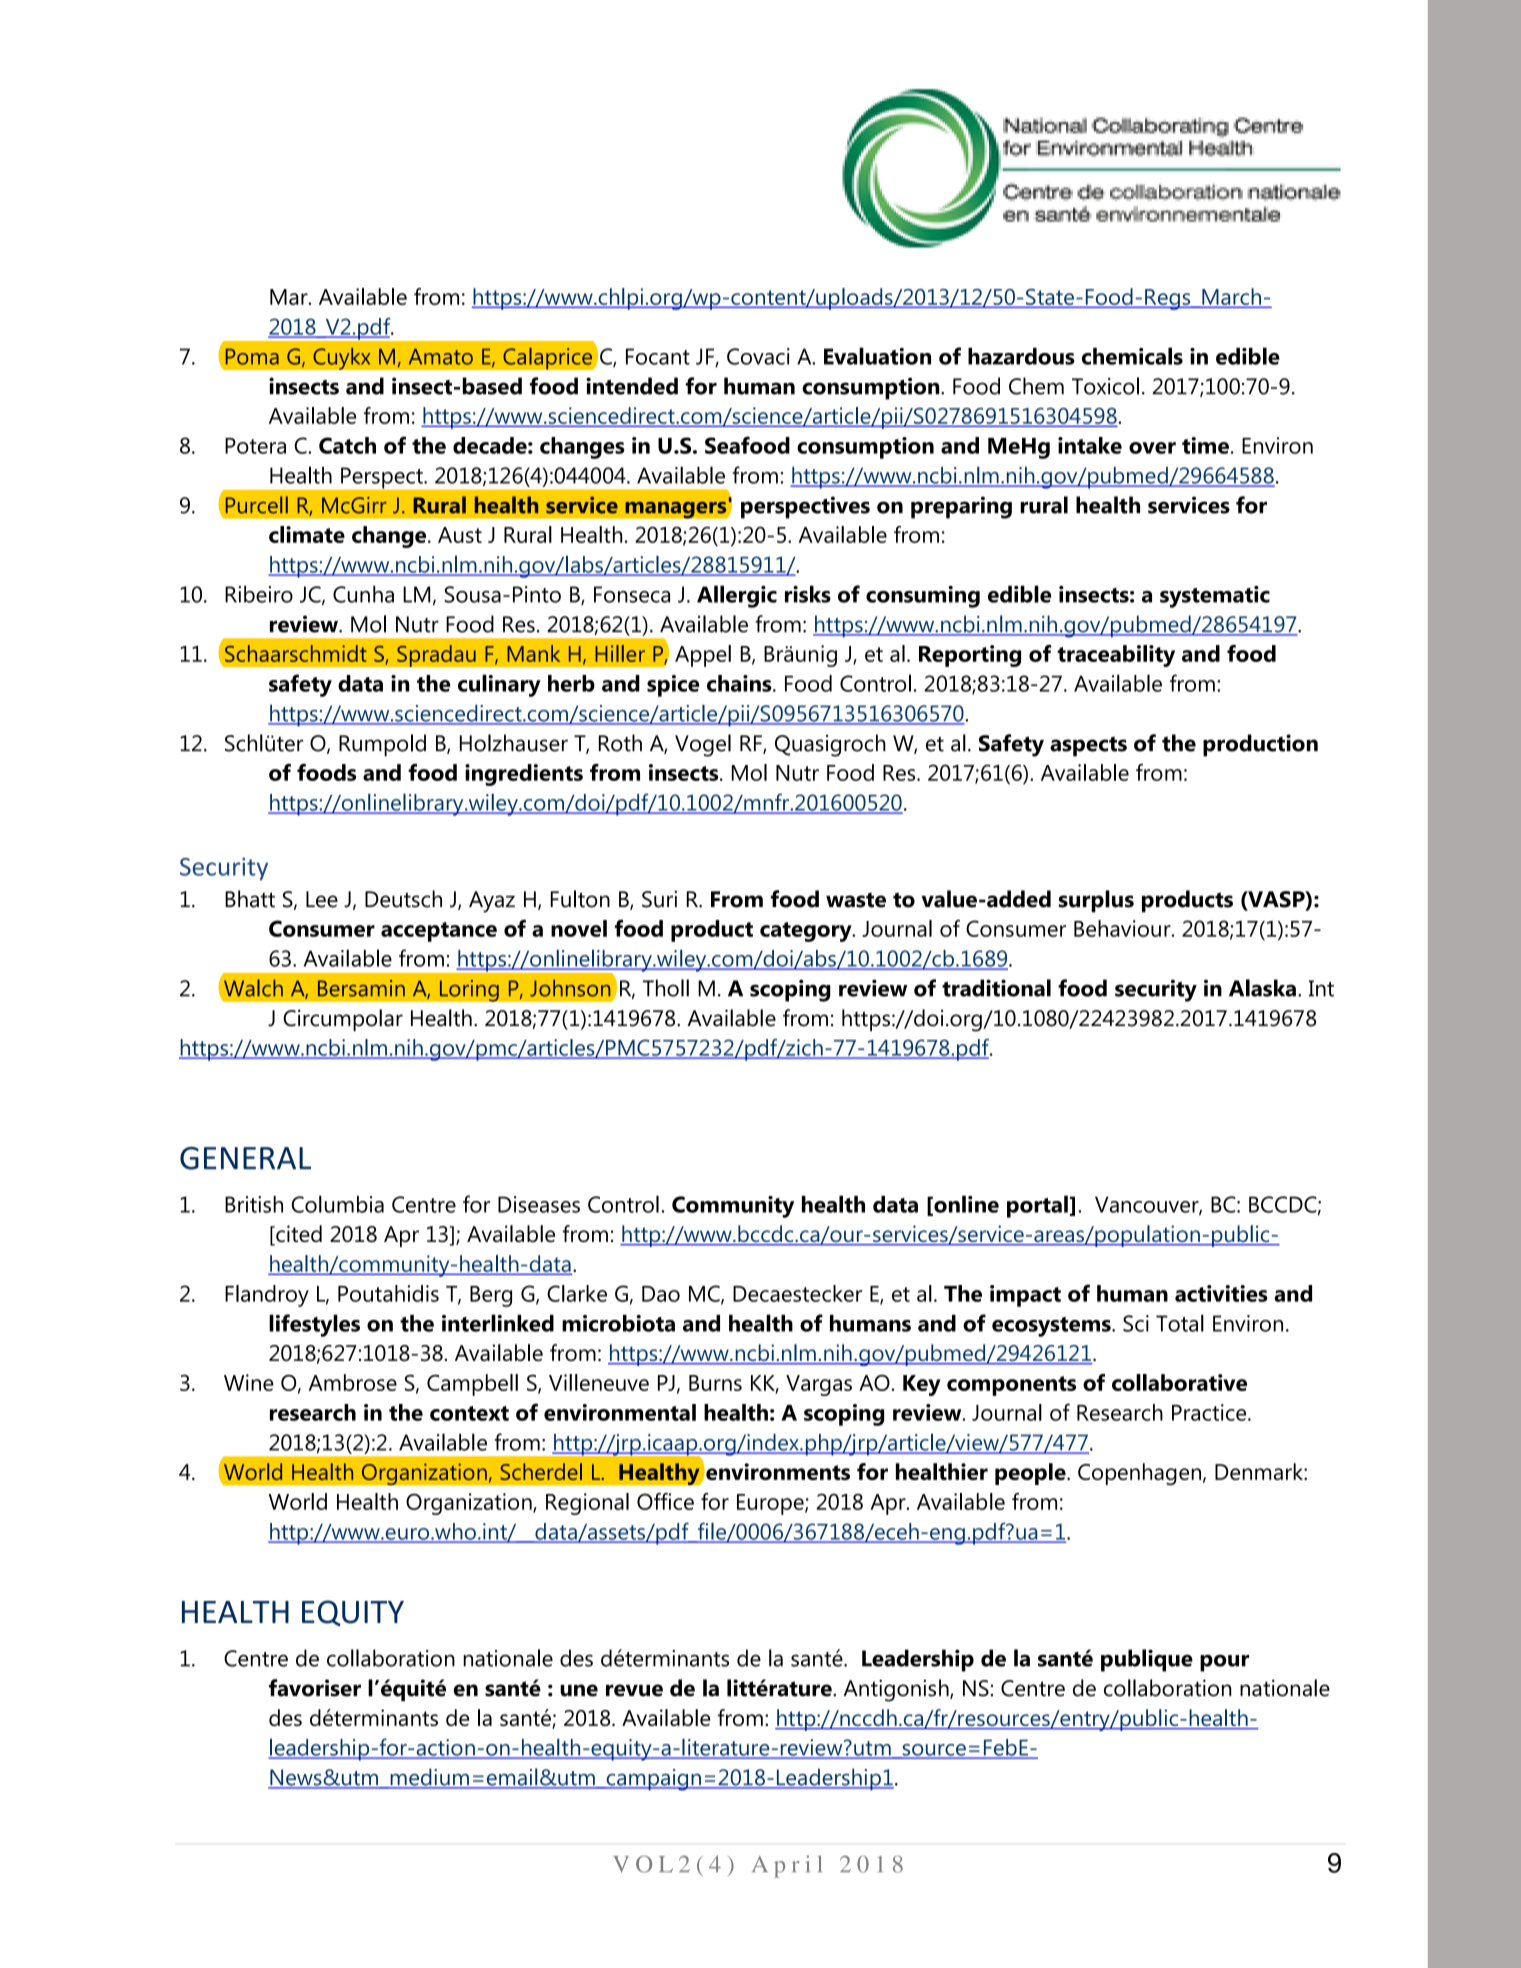  I want to click on intended, so click(632, 386).
